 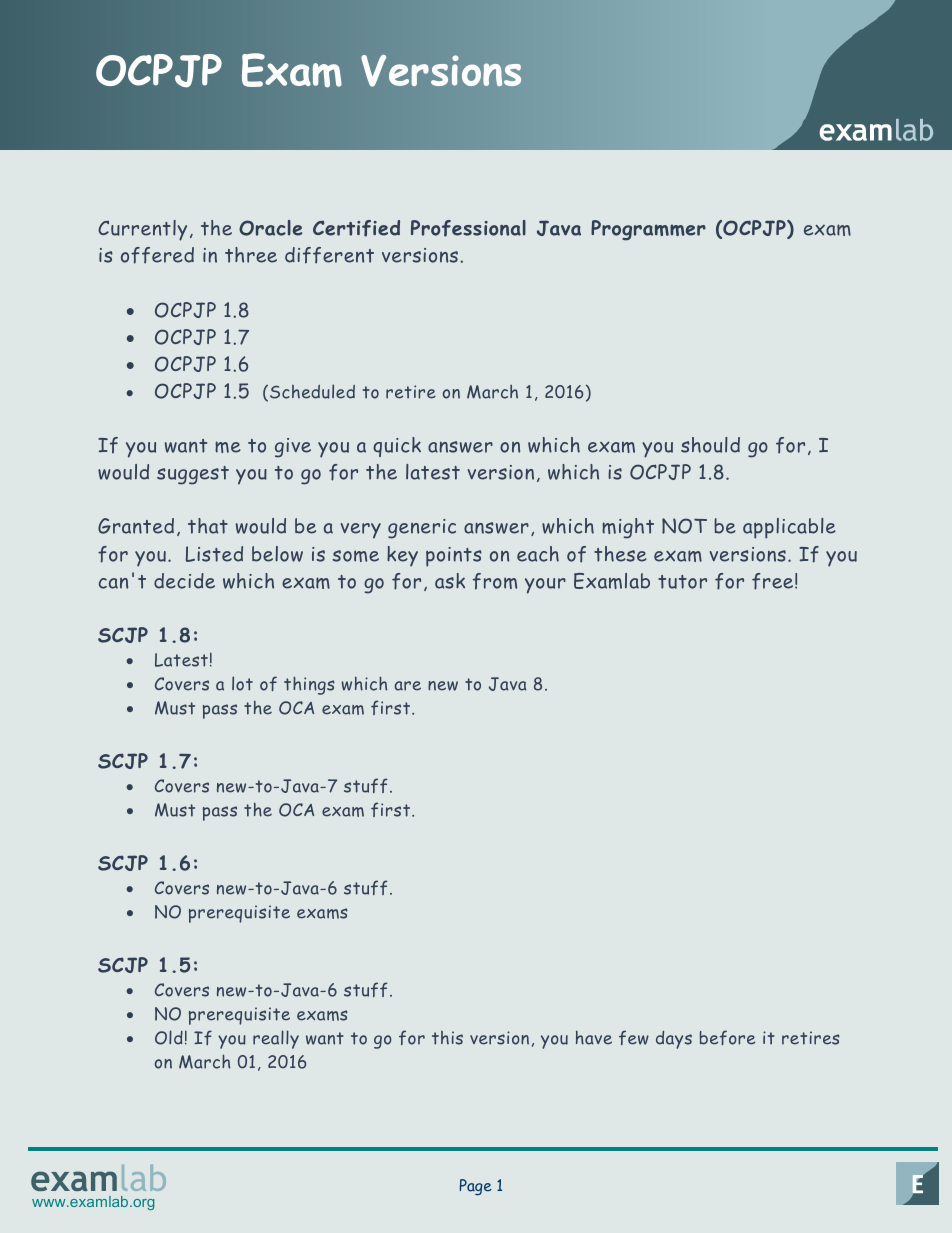 What do you see at coordinates (476, 1187) in the screenshot?
I see `Page` at bounding box center [476, 1187].
